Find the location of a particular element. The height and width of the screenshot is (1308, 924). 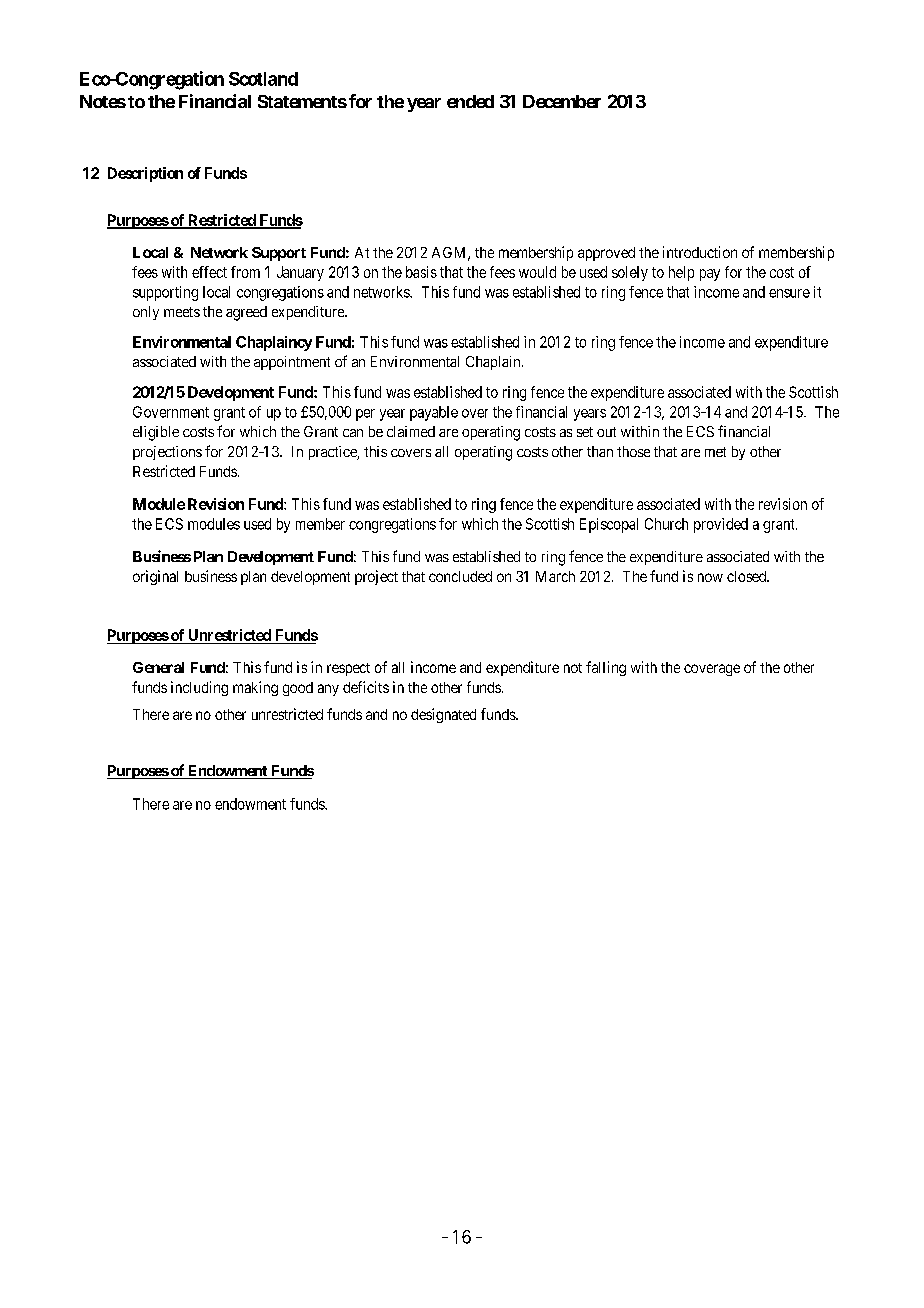

agreed is located at coordinates (246, 313).
